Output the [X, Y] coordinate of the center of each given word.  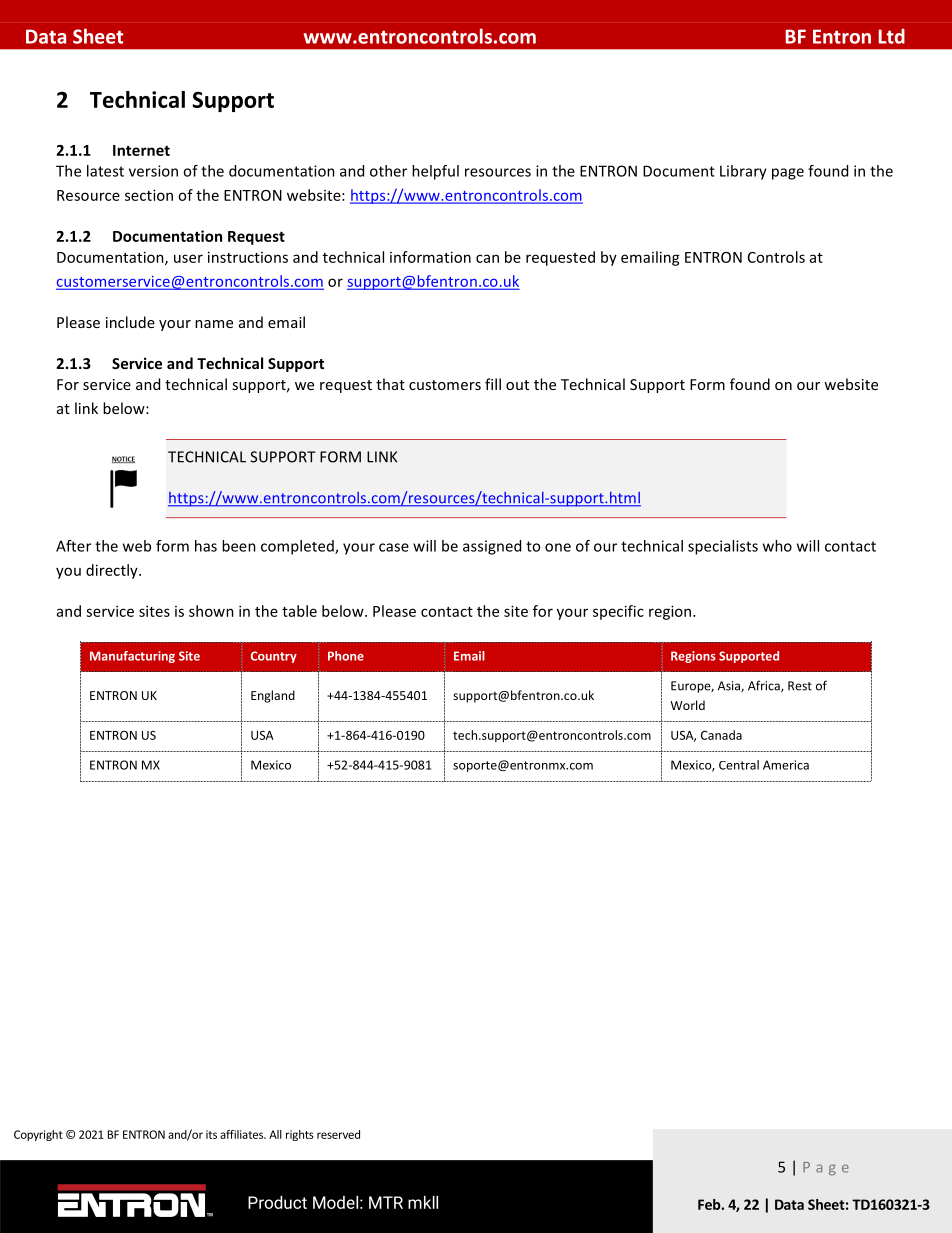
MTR [386, 1202]
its [211, 1134]
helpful [435, 172]
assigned [492, 547]
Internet [141, 150]
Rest [800, 686]
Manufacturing [132, 657]
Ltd [892, 36]
